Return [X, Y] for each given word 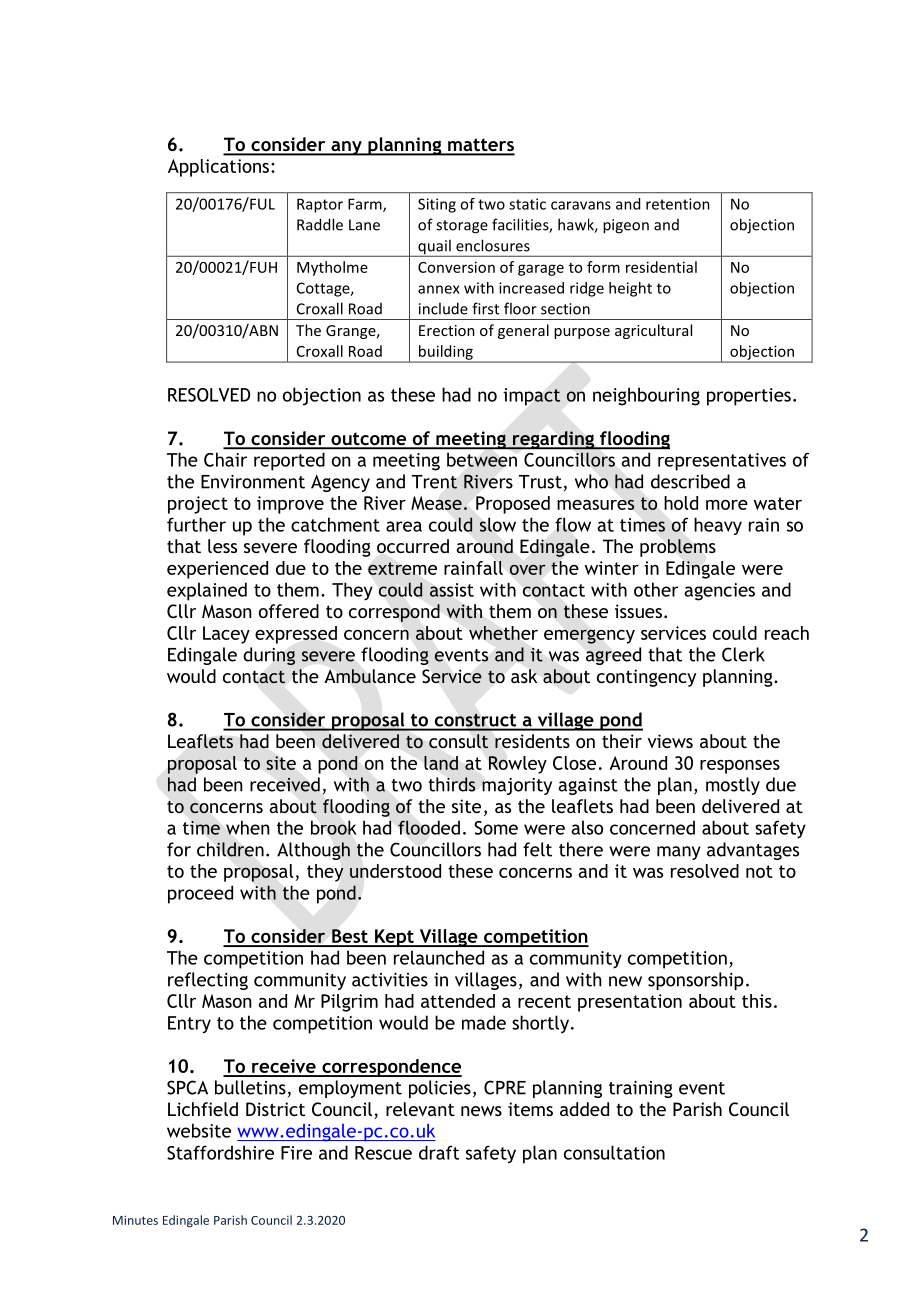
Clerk [743, 654]
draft [439, 1152]
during [269, 656]
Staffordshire [220, 1152]
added [584, 1109]
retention [678, 204]
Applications [218, 168]
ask [524, 676]
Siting [437, 205]
